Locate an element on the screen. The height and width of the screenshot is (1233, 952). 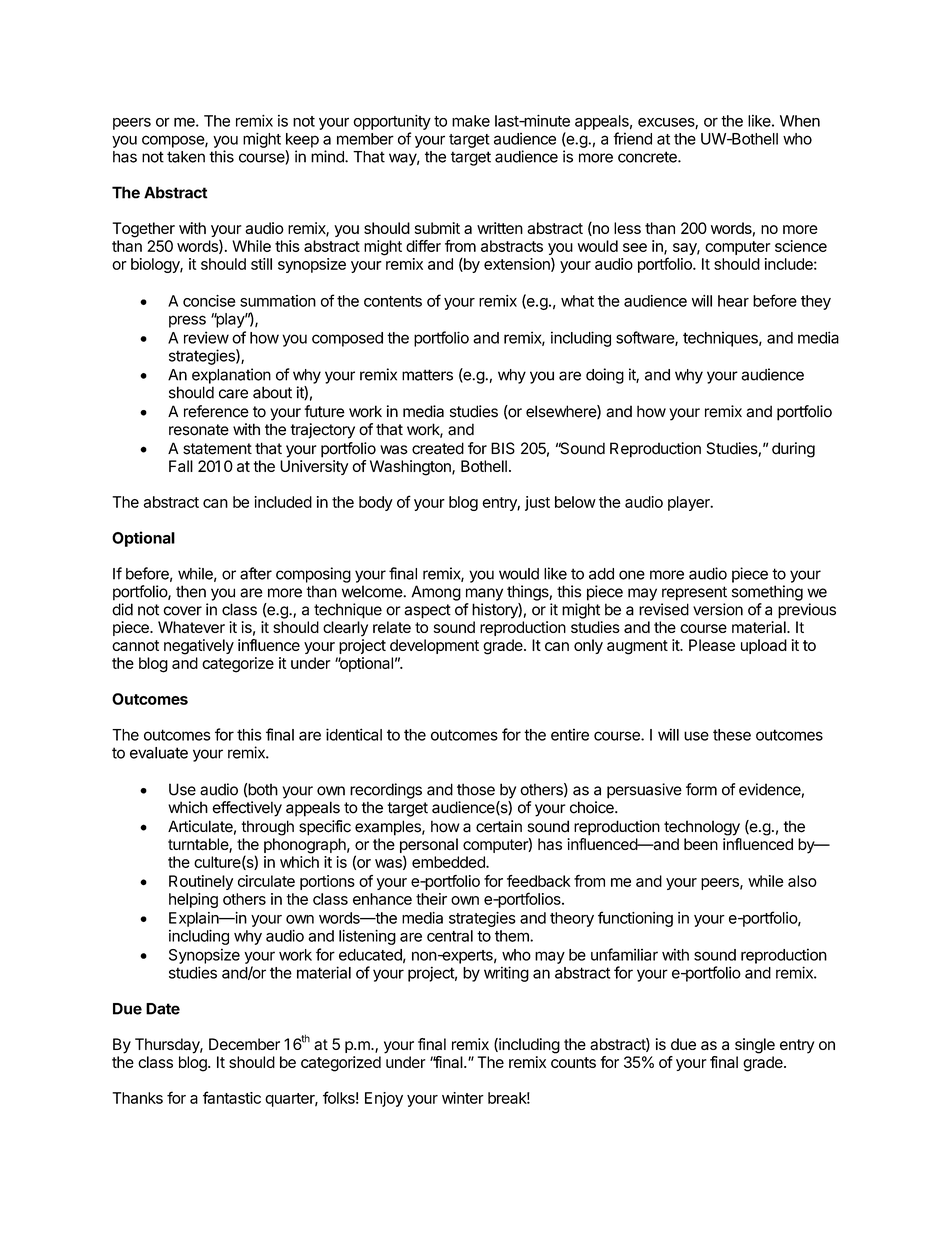
development is located at coordinates (434, 646).
